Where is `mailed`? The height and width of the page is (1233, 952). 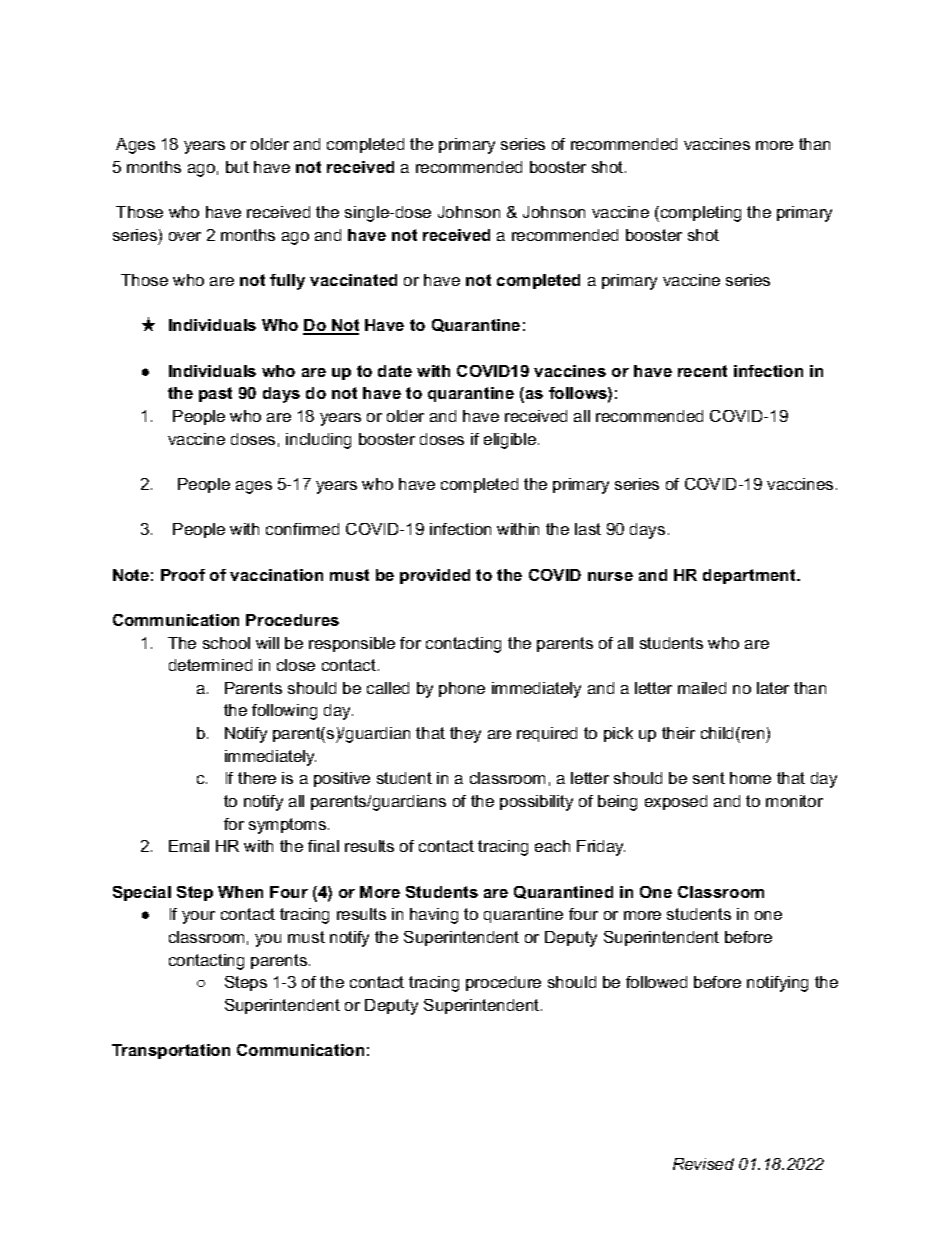
mailed is located at coordinates (702, 688).
